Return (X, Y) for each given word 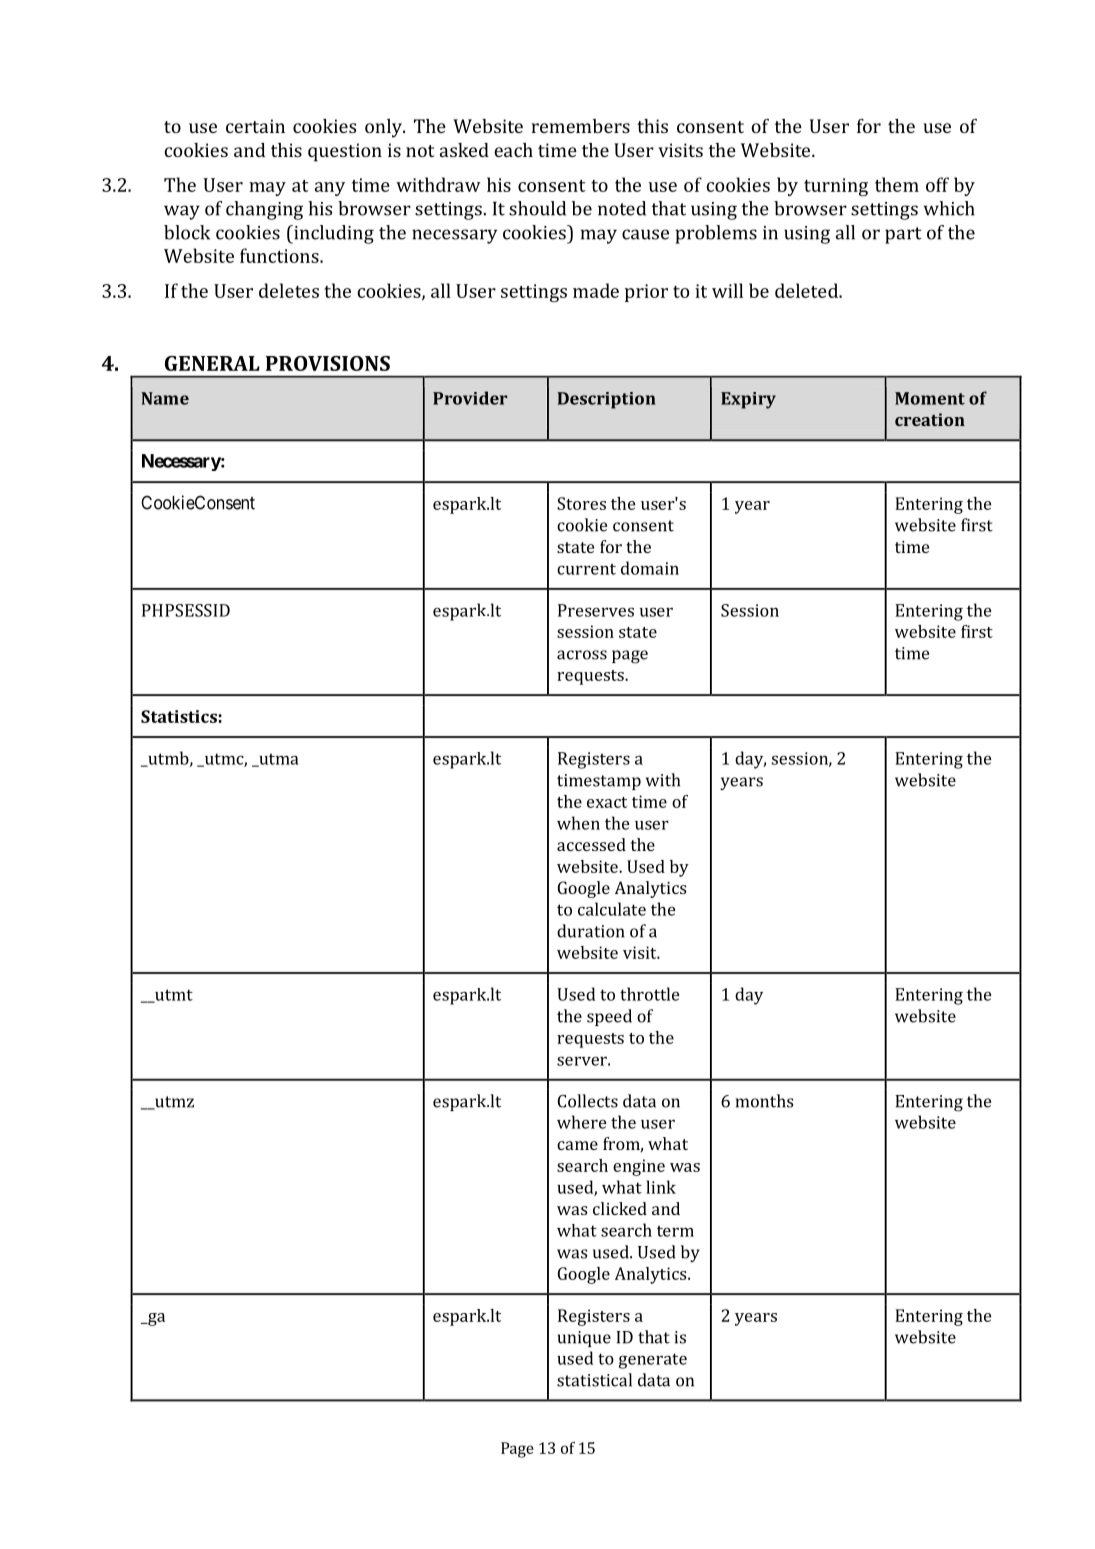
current (586, 569)
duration (590, 931)
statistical (594, 1380)
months (764, 1101)
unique (584, 1339)
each (513, 150)
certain (255, 126)
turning (836, 187)
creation (930, 419)
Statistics (179, 716)
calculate (612, 909)
